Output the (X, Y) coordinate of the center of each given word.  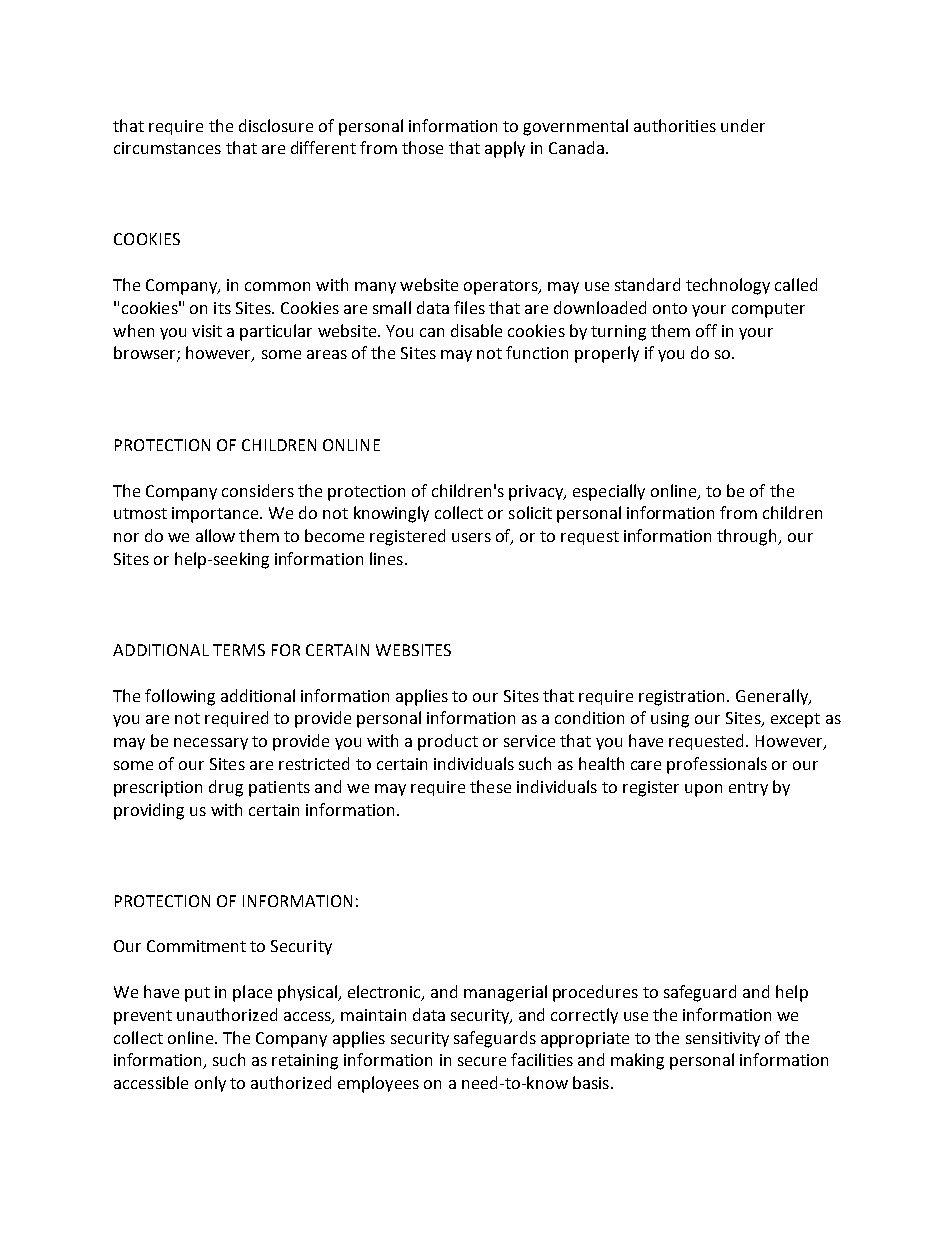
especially (609, 492)
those (422, 147)
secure (482, 1061)
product (448, 742)
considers (258, 490)
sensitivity (723, 1039)
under (743, 125)
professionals (717, 765)
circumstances (167, 148)
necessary (211, 744)
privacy (537, 493)
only (210, 1084)
